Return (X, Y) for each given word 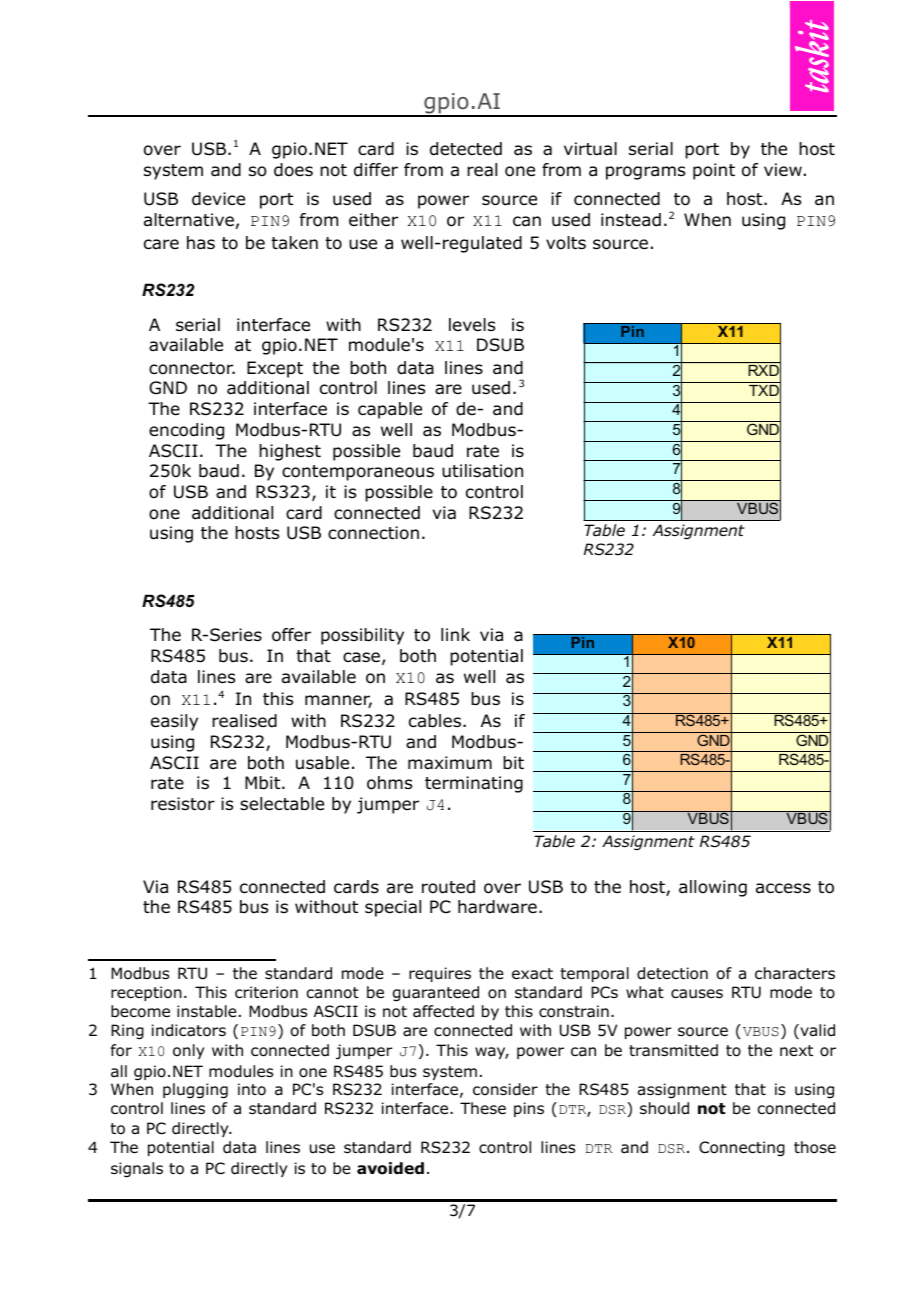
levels (472, 325)
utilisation (482, 471)
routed (448, 887)
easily (174, 722)
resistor (183, 804)
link (455, 634)
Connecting (742, 1149)
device (218, 199)
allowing (713, 888)
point (714, 171)
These (483, 1108)
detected (466, 149)
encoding (186, 431)
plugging (195, 1091)
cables (436, 721)
